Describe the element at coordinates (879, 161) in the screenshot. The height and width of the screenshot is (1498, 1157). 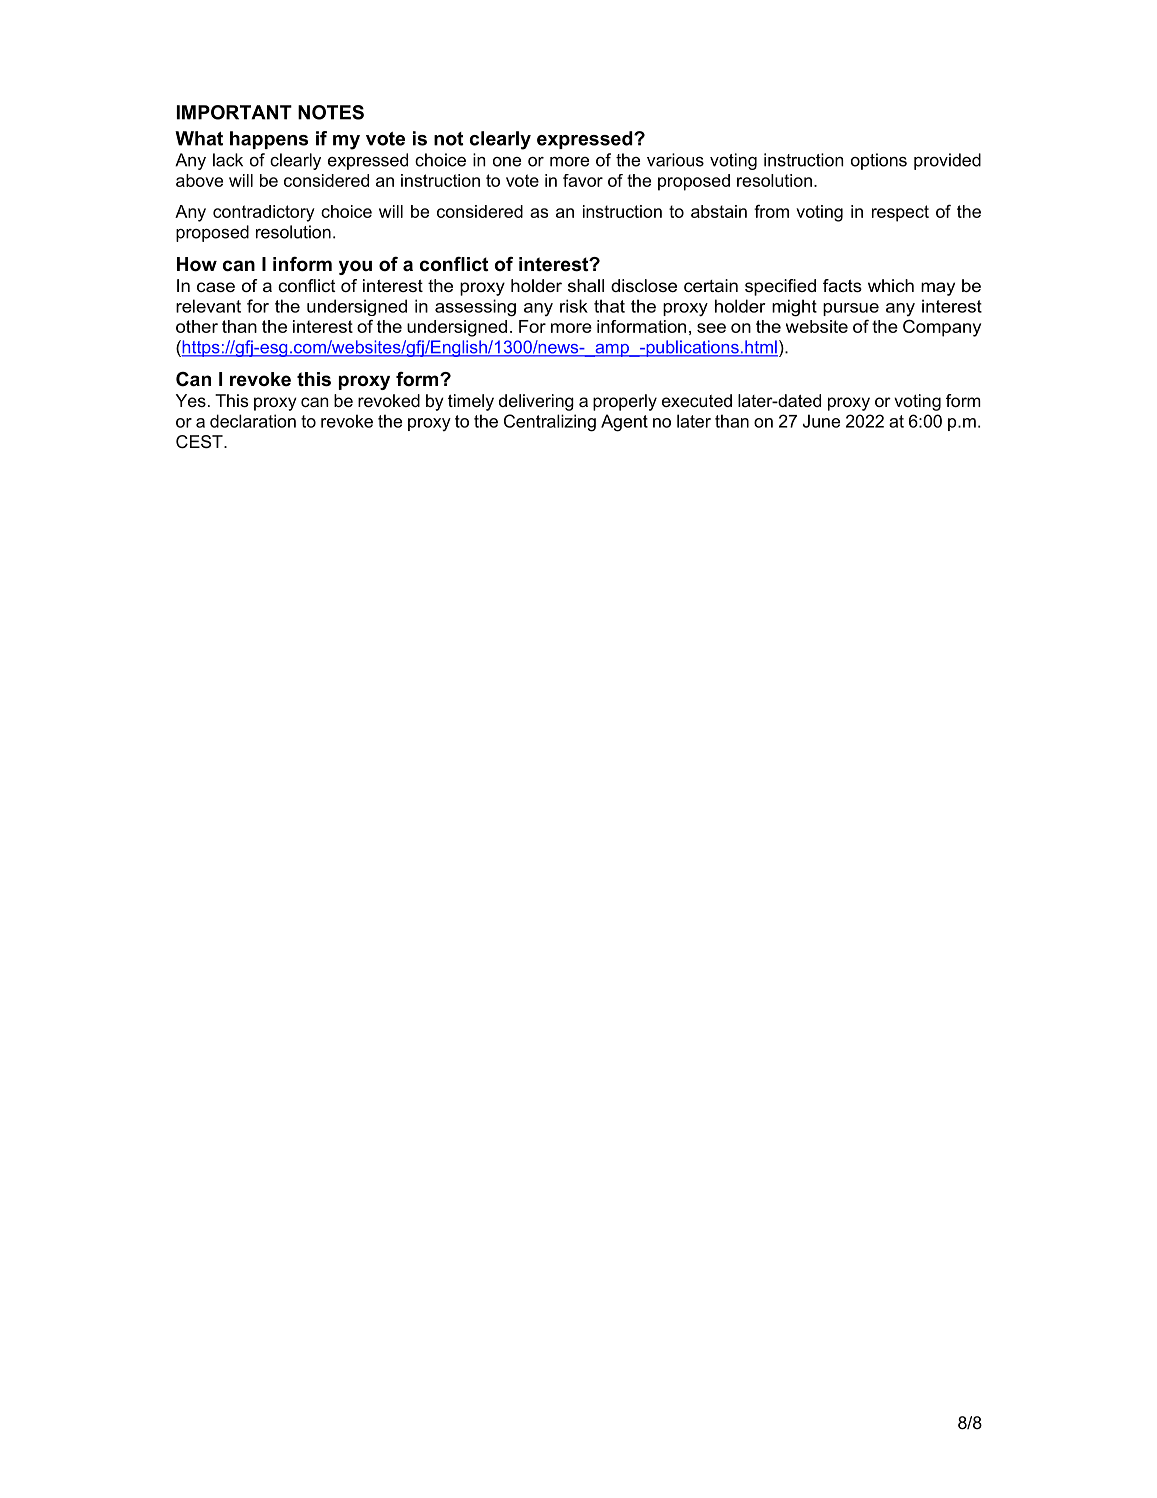
I see `options` at that location.
